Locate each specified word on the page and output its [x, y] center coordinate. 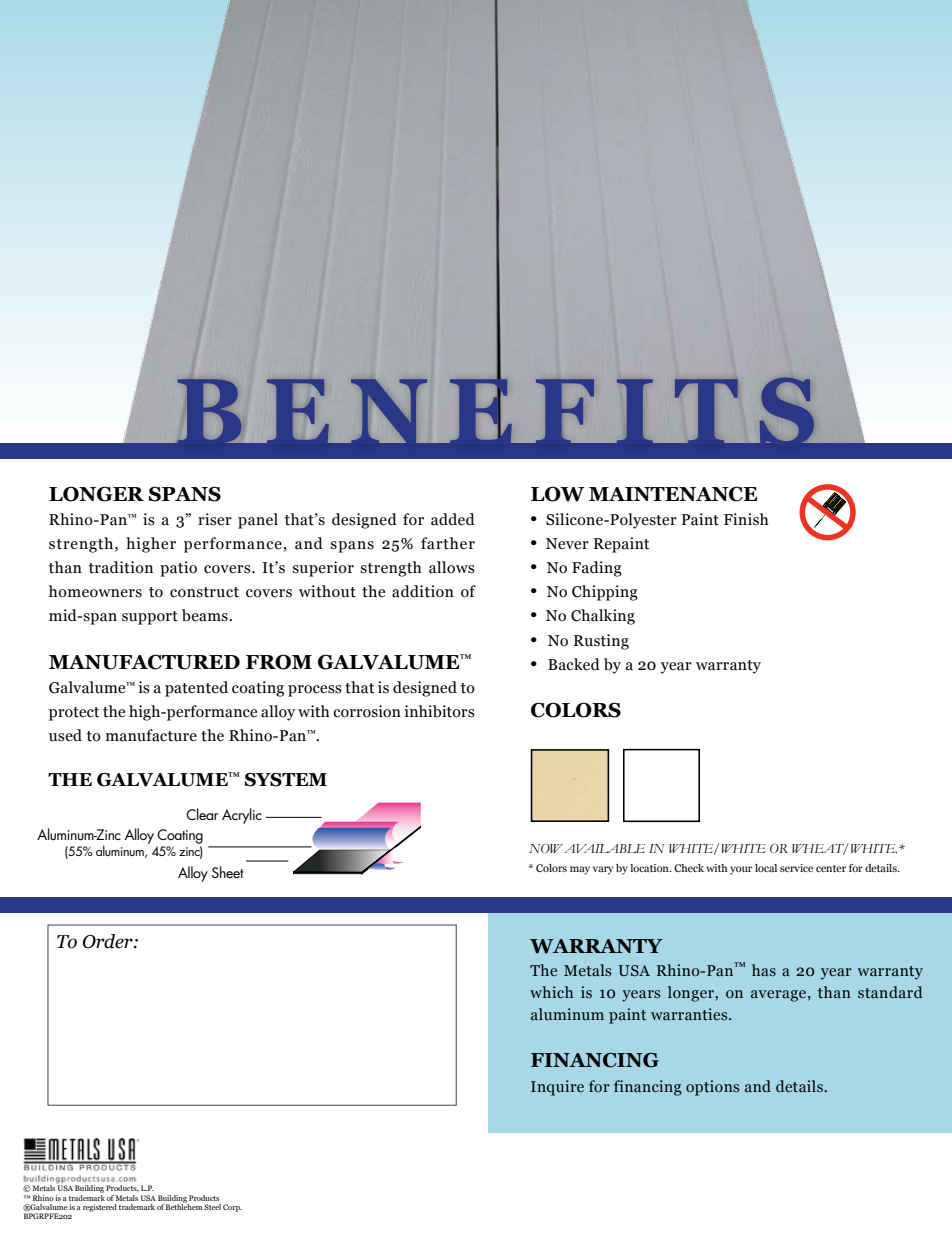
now [546, 848]
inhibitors [439, 711]
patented [196, 689]
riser [215, 519]
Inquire [557, 1088]
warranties [690, 1014]
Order [108, 941]
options [712, 1088]
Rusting [601, 642]
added [453, 519]
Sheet [228, 872]
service [796, 868]
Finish [746, 519]
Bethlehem [184, 1206]
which [551, 992]
